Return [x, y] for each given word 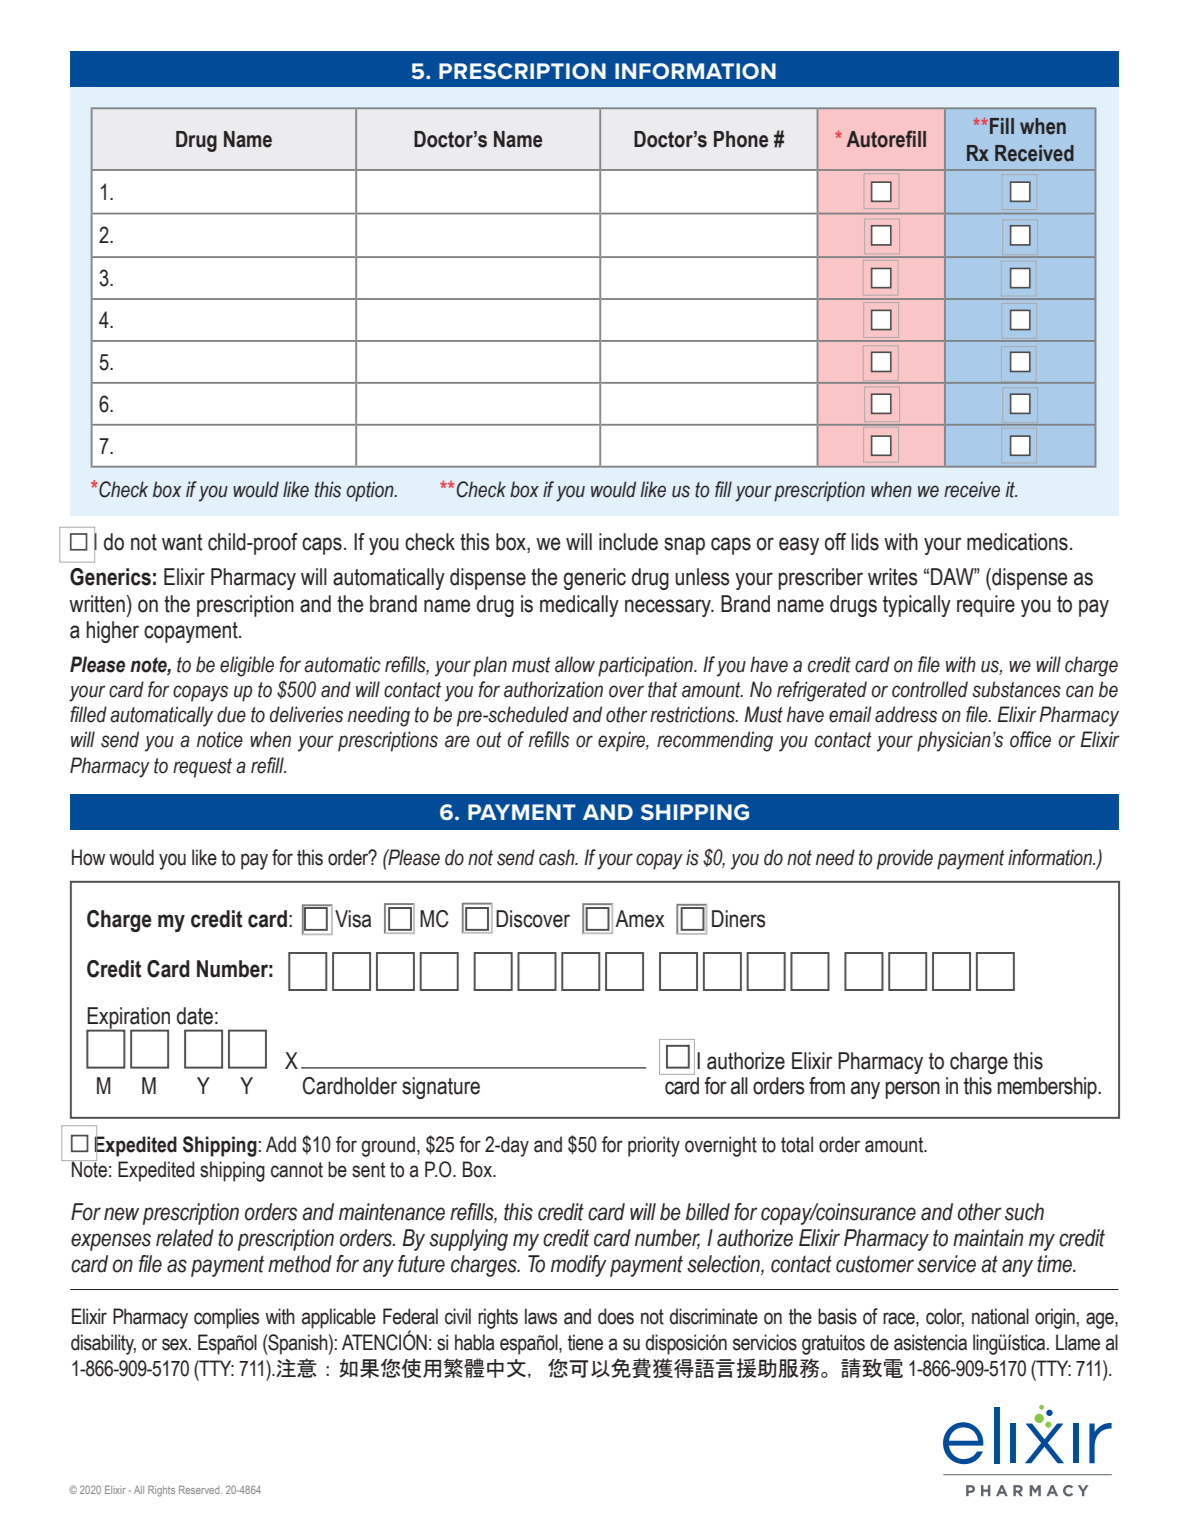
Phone [741, 139]
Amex [640, 919]
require [986, 606]
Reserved [200, 1489]
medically [579, 606]
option [371, 491]
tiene [585, 1342]
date [195, 1016]
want [182, 542]
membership [1048, 1088]
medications [1017, 542]
